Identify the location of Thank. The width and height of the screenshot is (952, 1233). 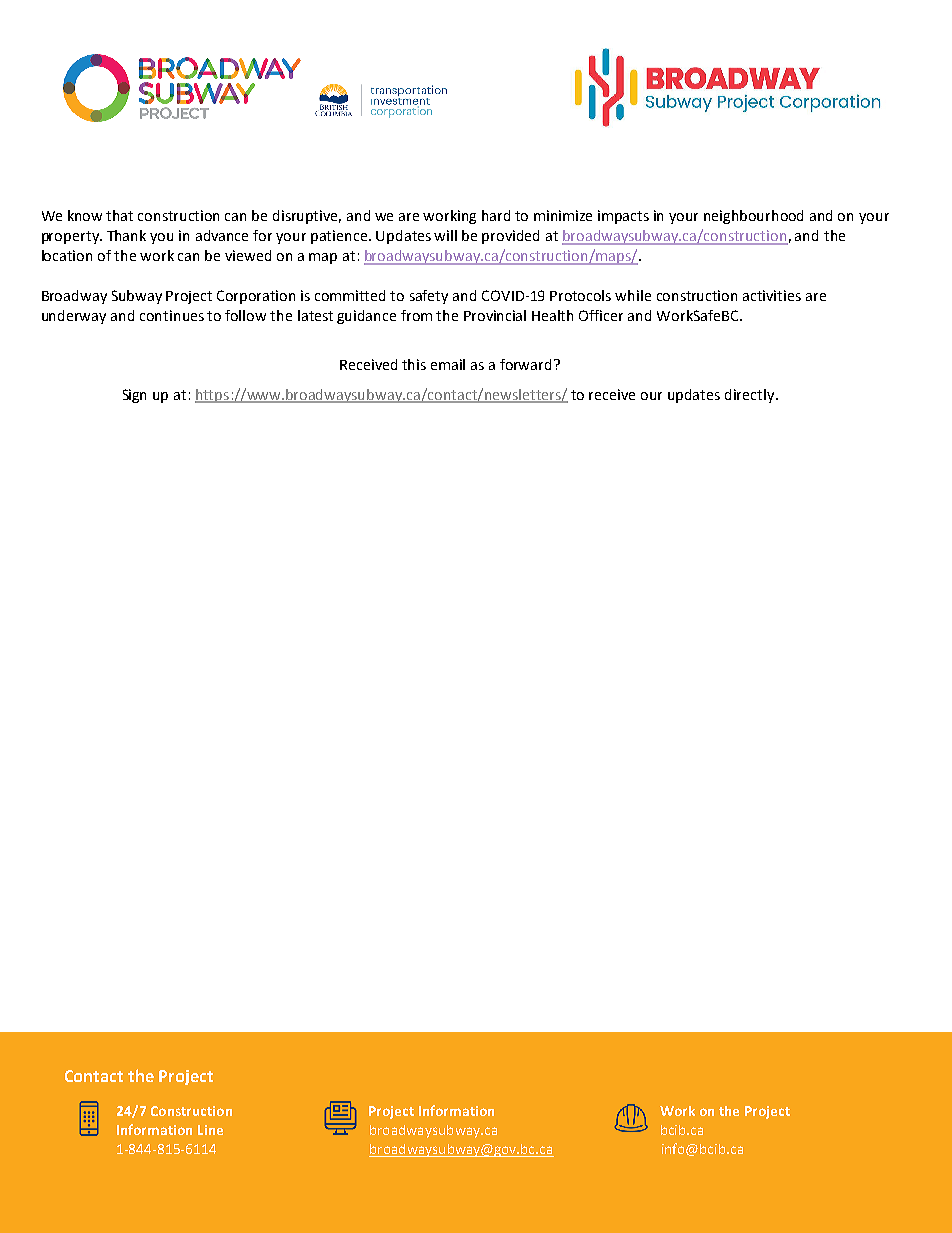
(126, 235).
